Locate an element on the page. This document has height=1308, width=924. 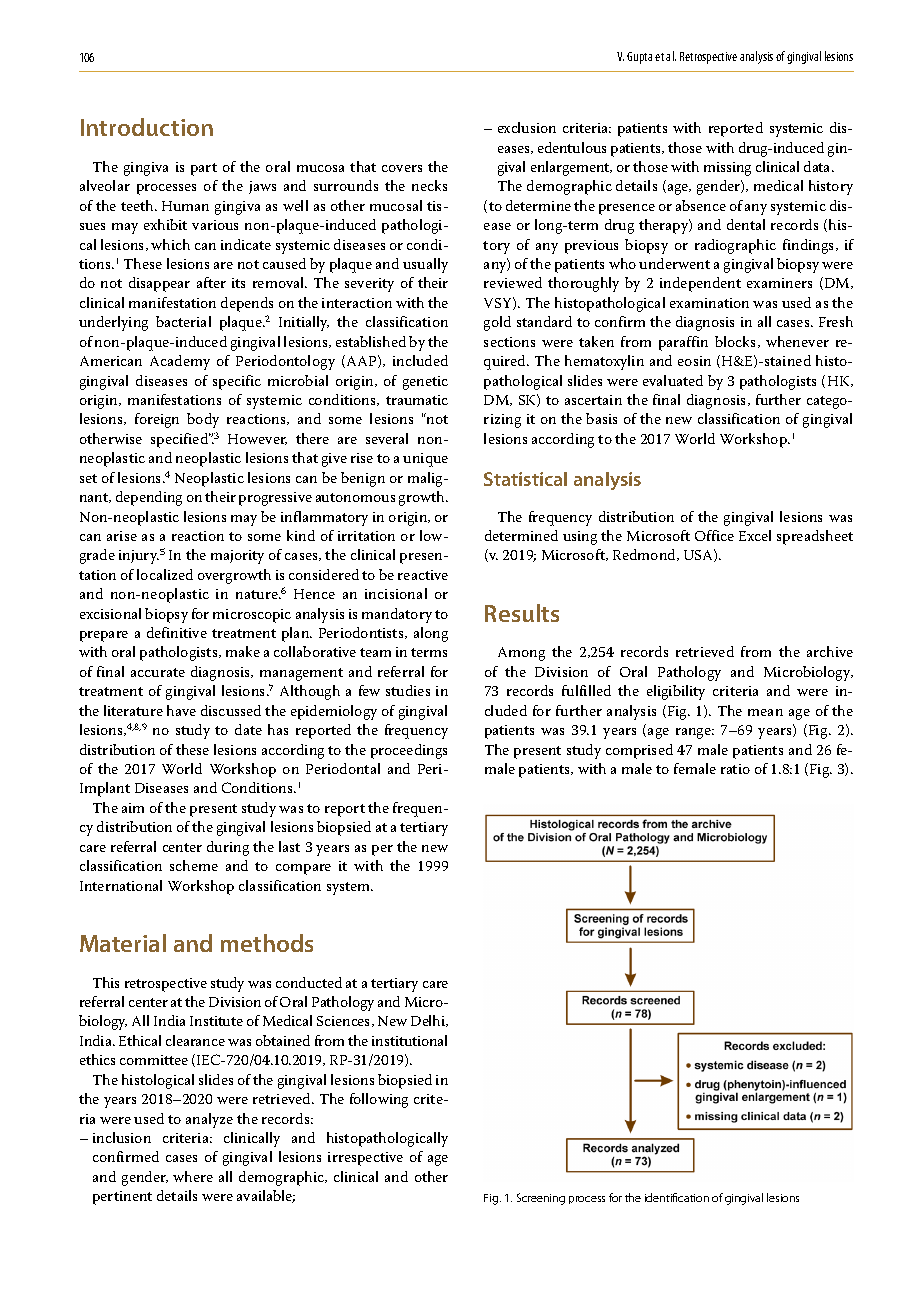
Screening is located at coordinates (541, 1199).
